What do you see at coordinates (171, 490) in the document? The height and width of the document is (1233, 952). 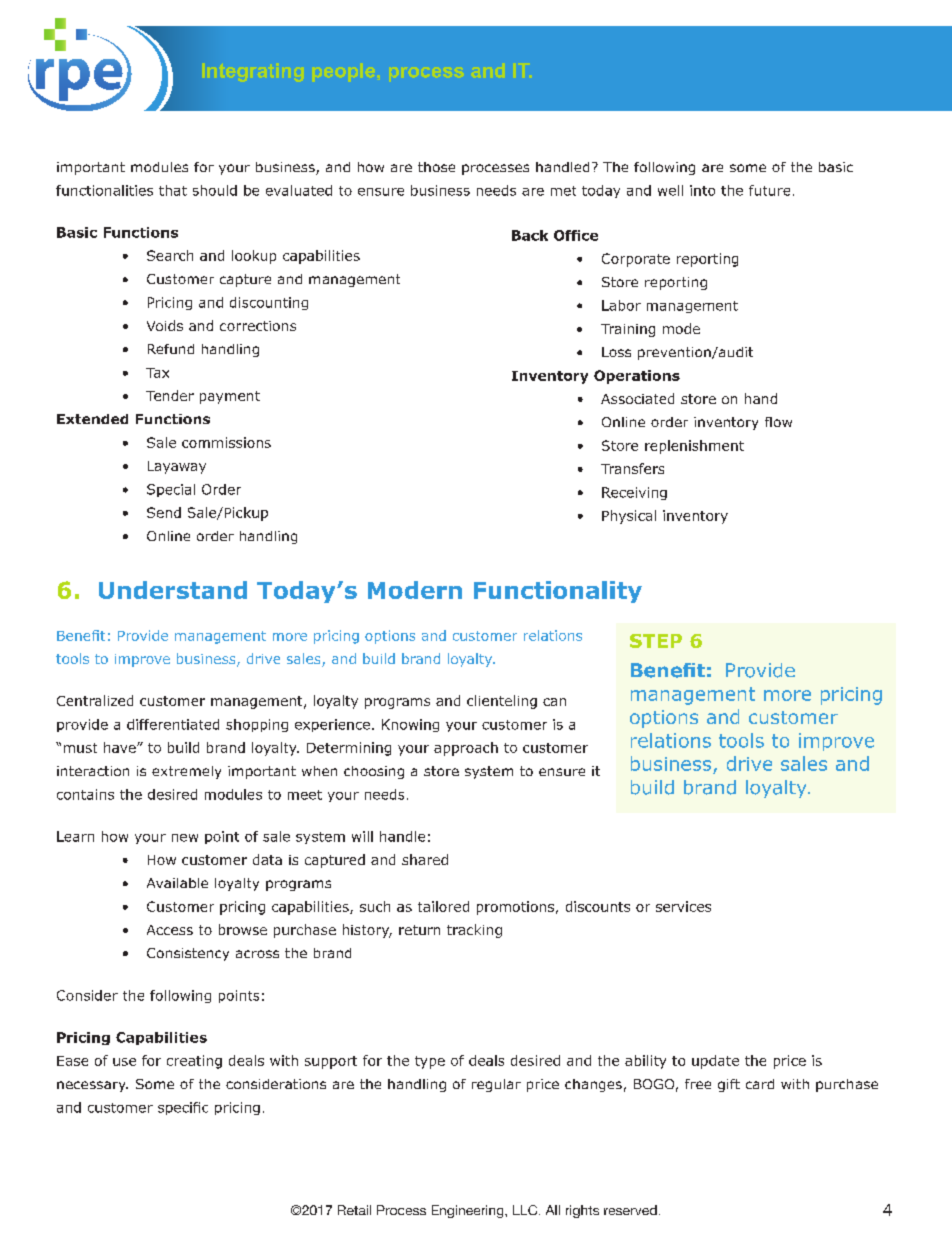 I see `Special` at bounding box center [171, 490].
